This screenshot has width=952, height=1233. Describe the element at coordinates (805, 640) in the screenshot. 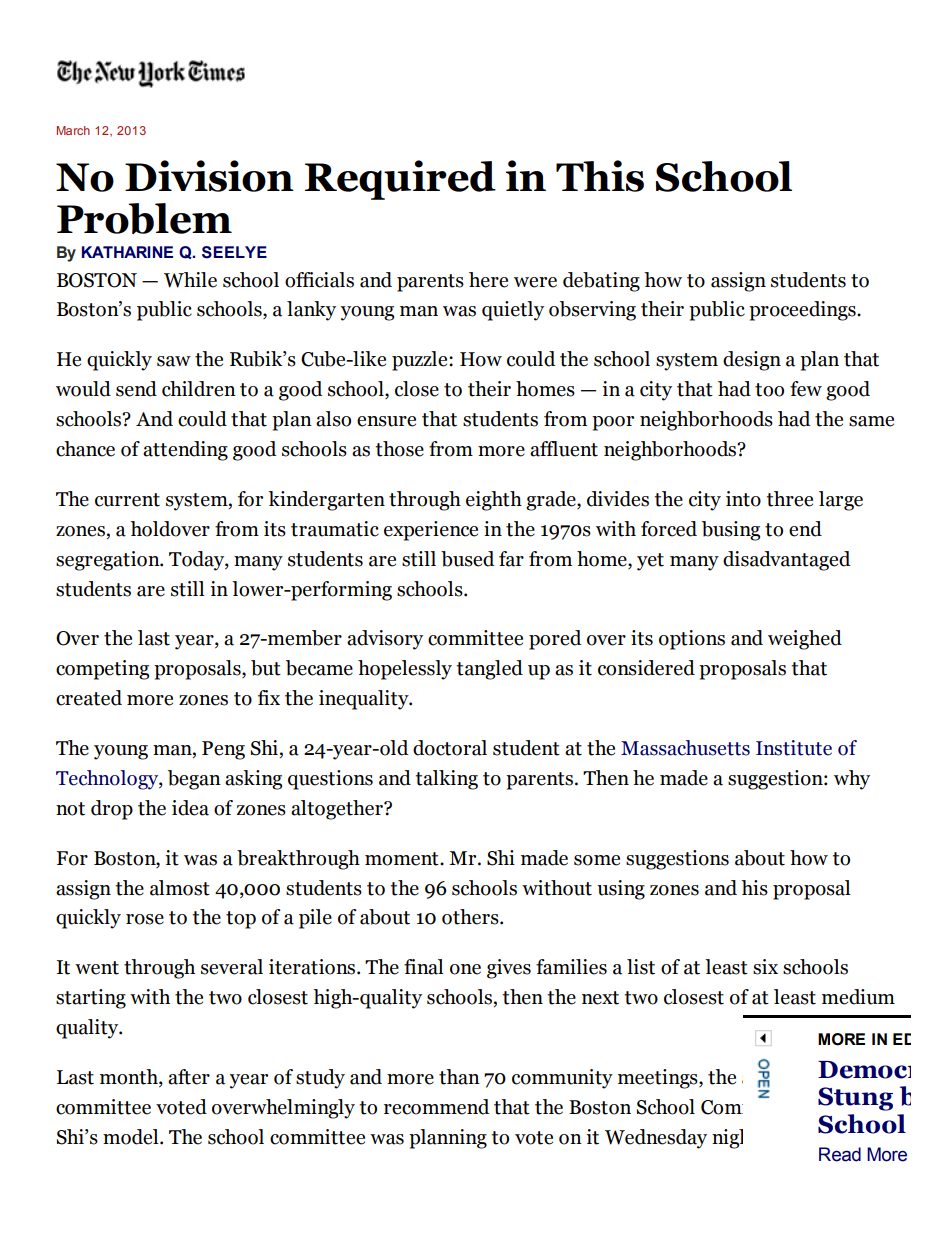

I see `weighed` at that location.
